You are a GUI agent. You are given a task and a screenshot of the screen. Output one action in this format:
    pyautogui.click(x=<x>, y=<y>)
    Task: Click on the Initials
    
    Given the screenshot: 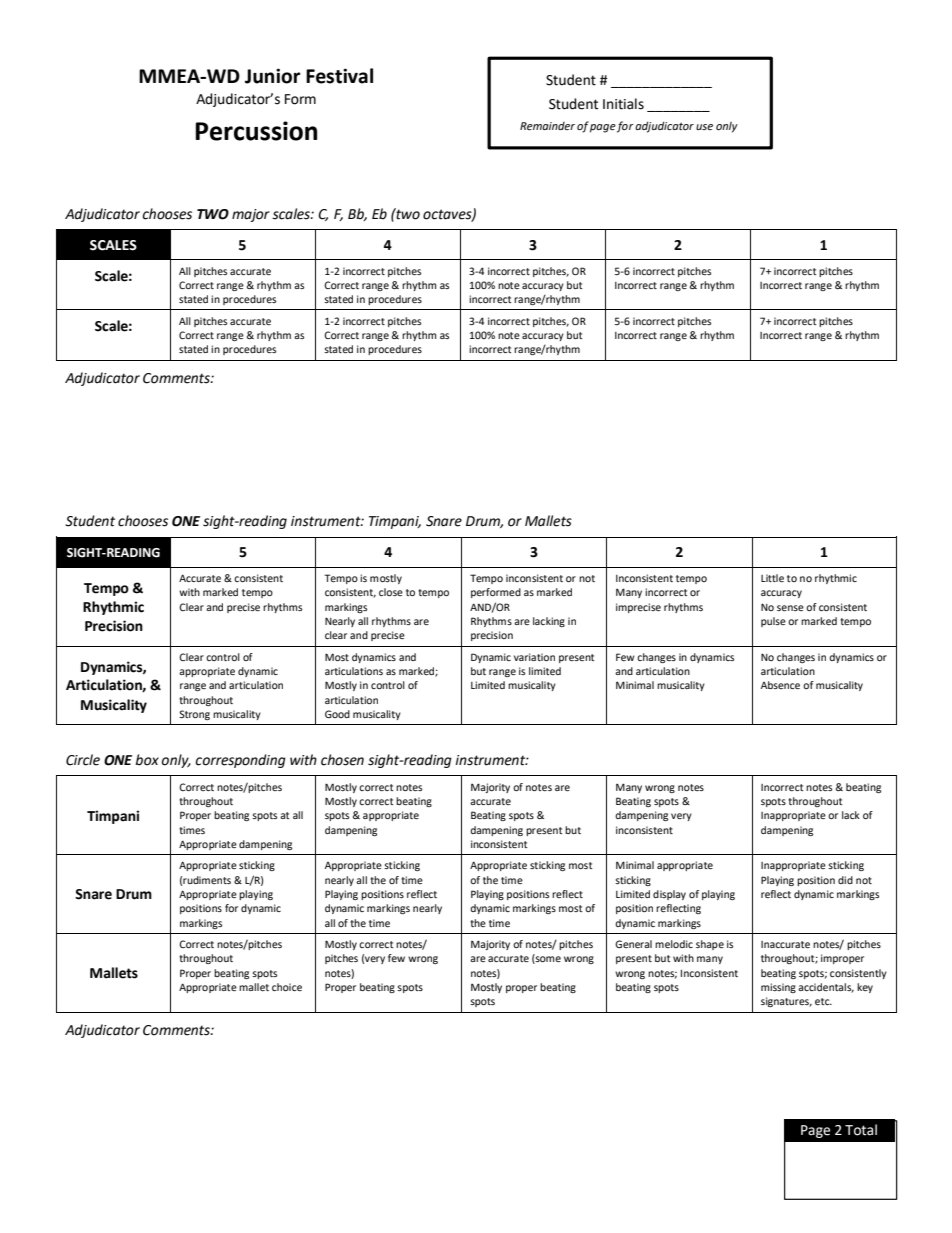 What is the action you would take?
    pyautogui.click(x=623, y=104)
